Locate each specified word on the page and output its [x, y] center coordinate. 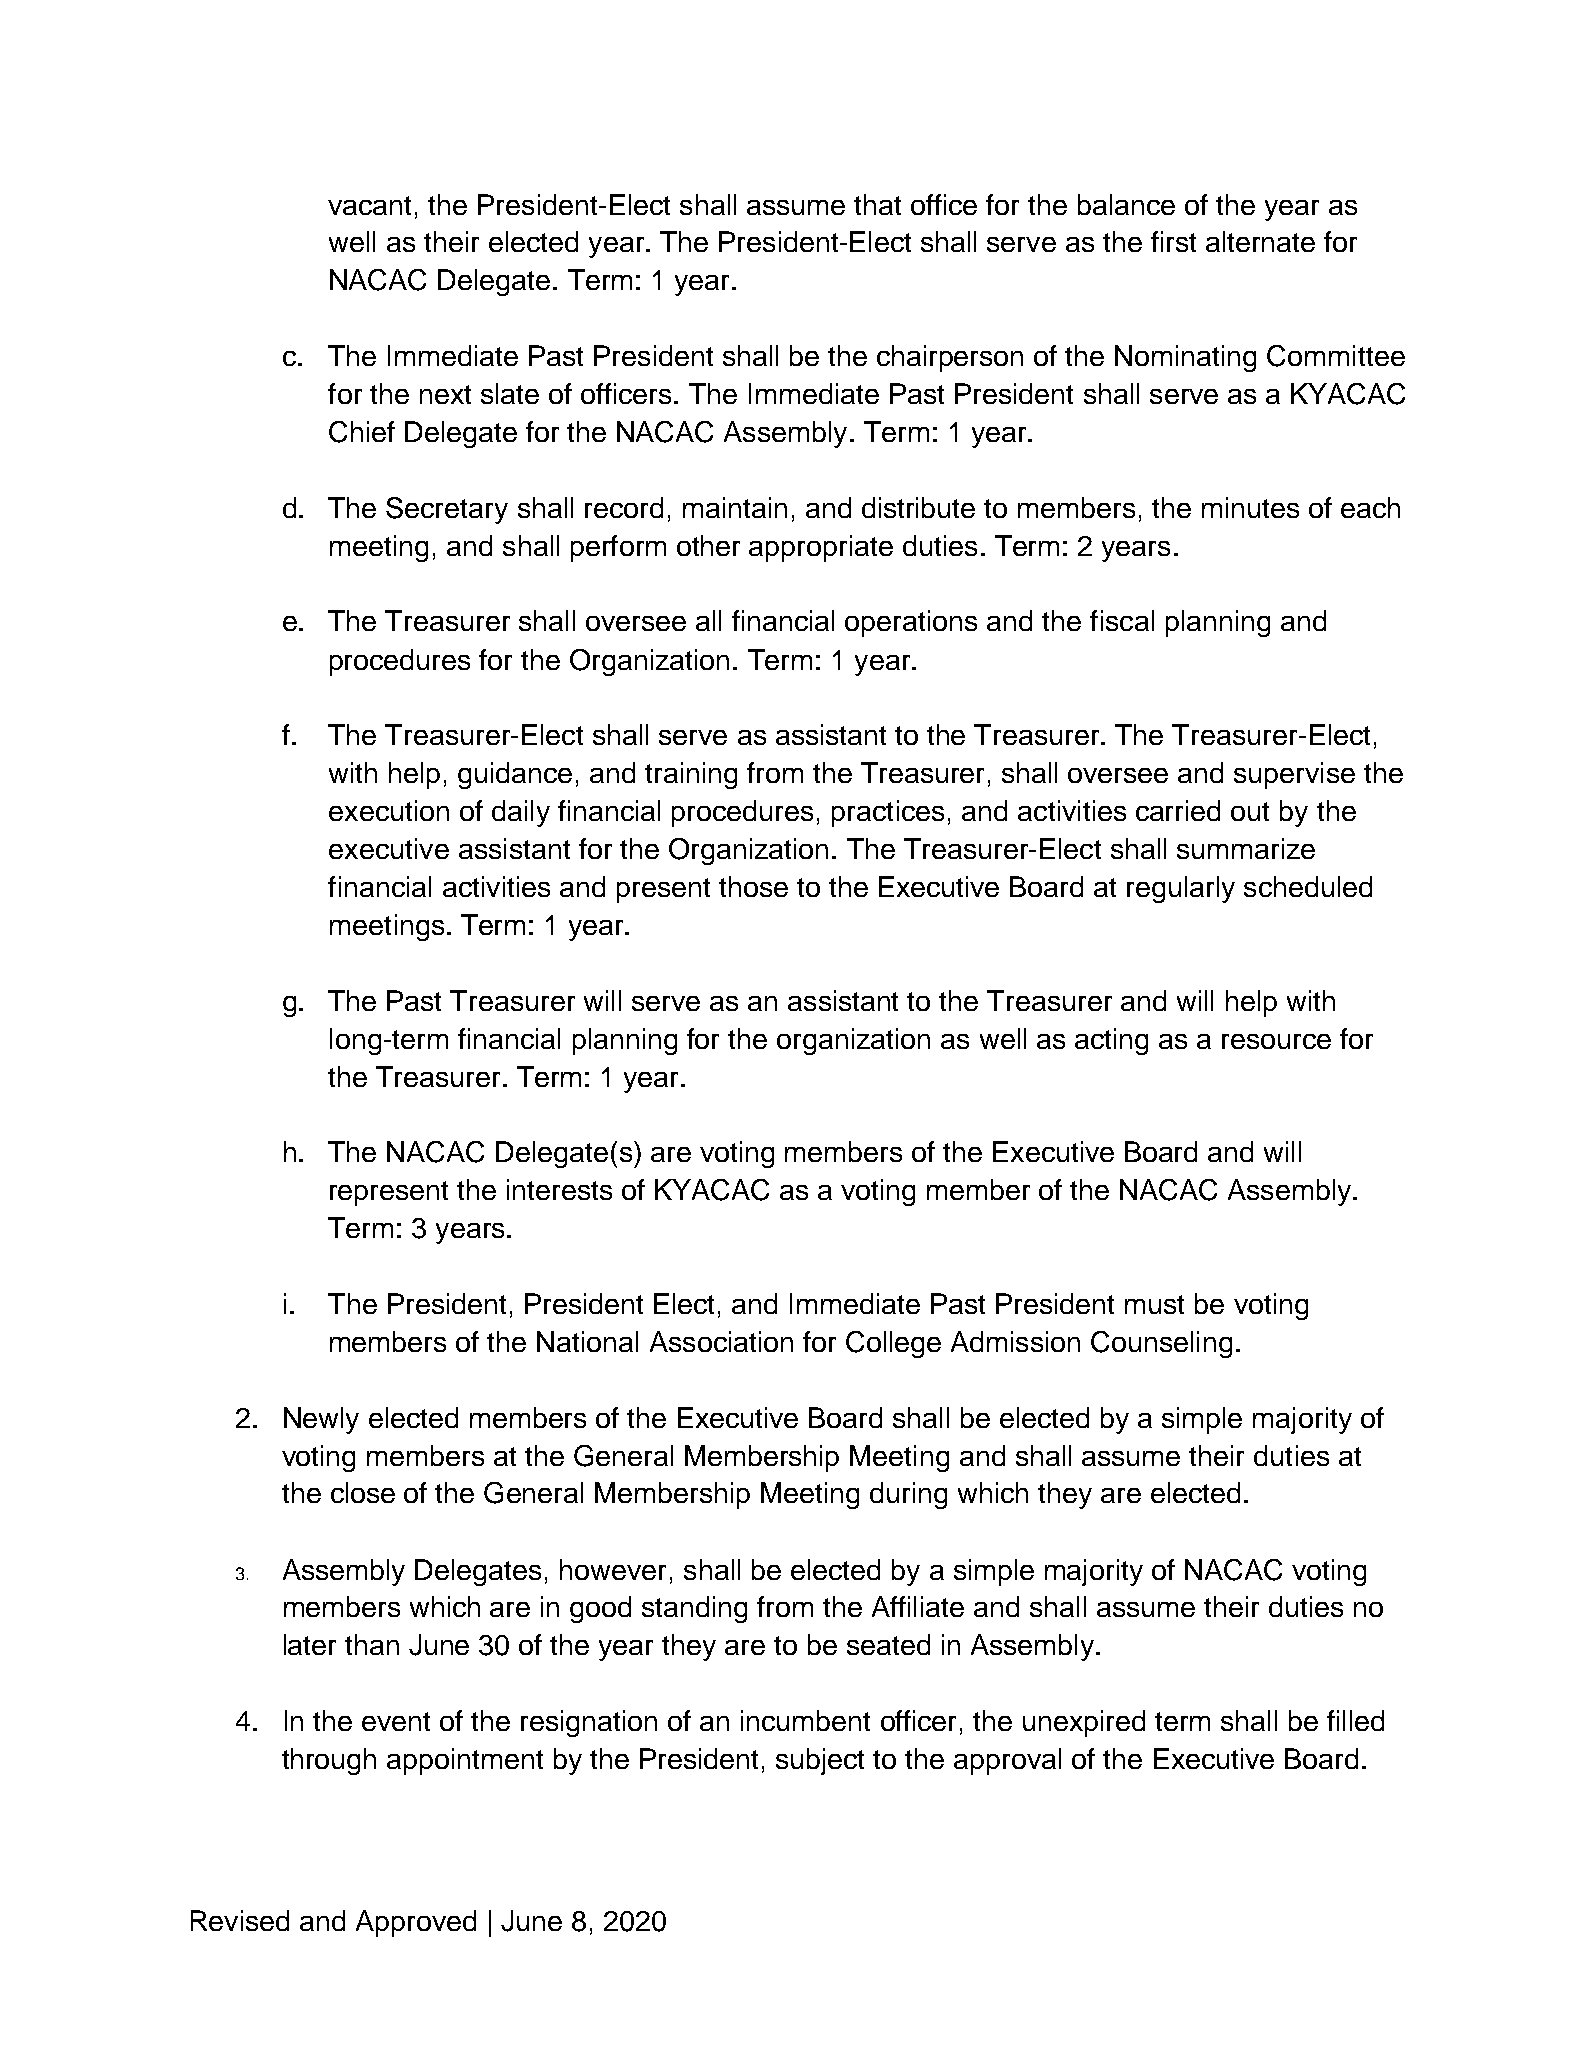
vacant [369, 205]
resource [1276, 1041]
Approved [416, 1923]
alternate [1260, 241]
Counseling [1161, 1344]
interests [559, 1189]
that [877, 204]
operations [911, 623]
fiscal [1122, 620]
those [753, 886]
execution [389, 810]
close [363, 1492]
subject [820, 1761]
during [908, 1495]
